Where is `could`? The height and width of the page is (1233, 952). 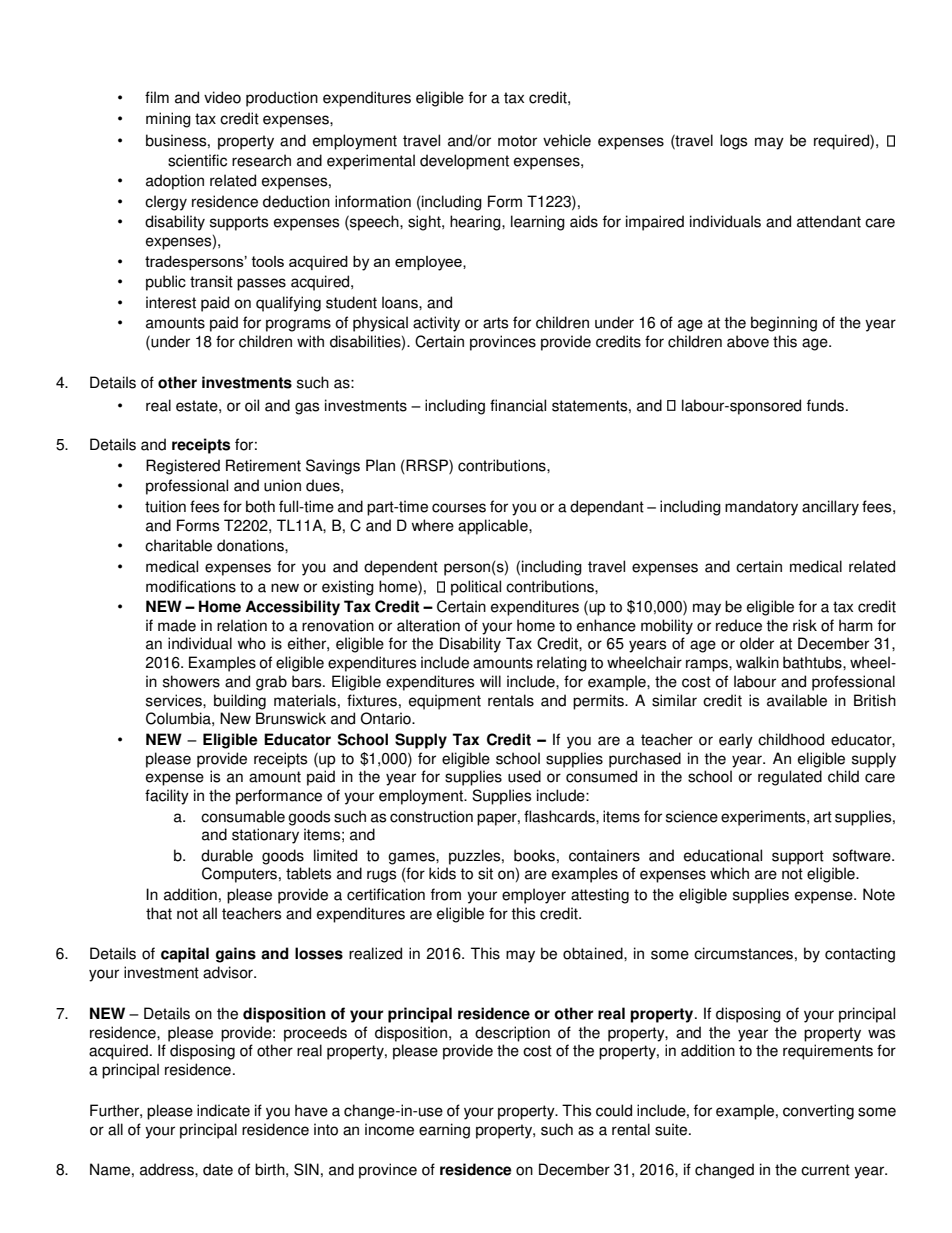 could is located at coordinates (614, 1110).
